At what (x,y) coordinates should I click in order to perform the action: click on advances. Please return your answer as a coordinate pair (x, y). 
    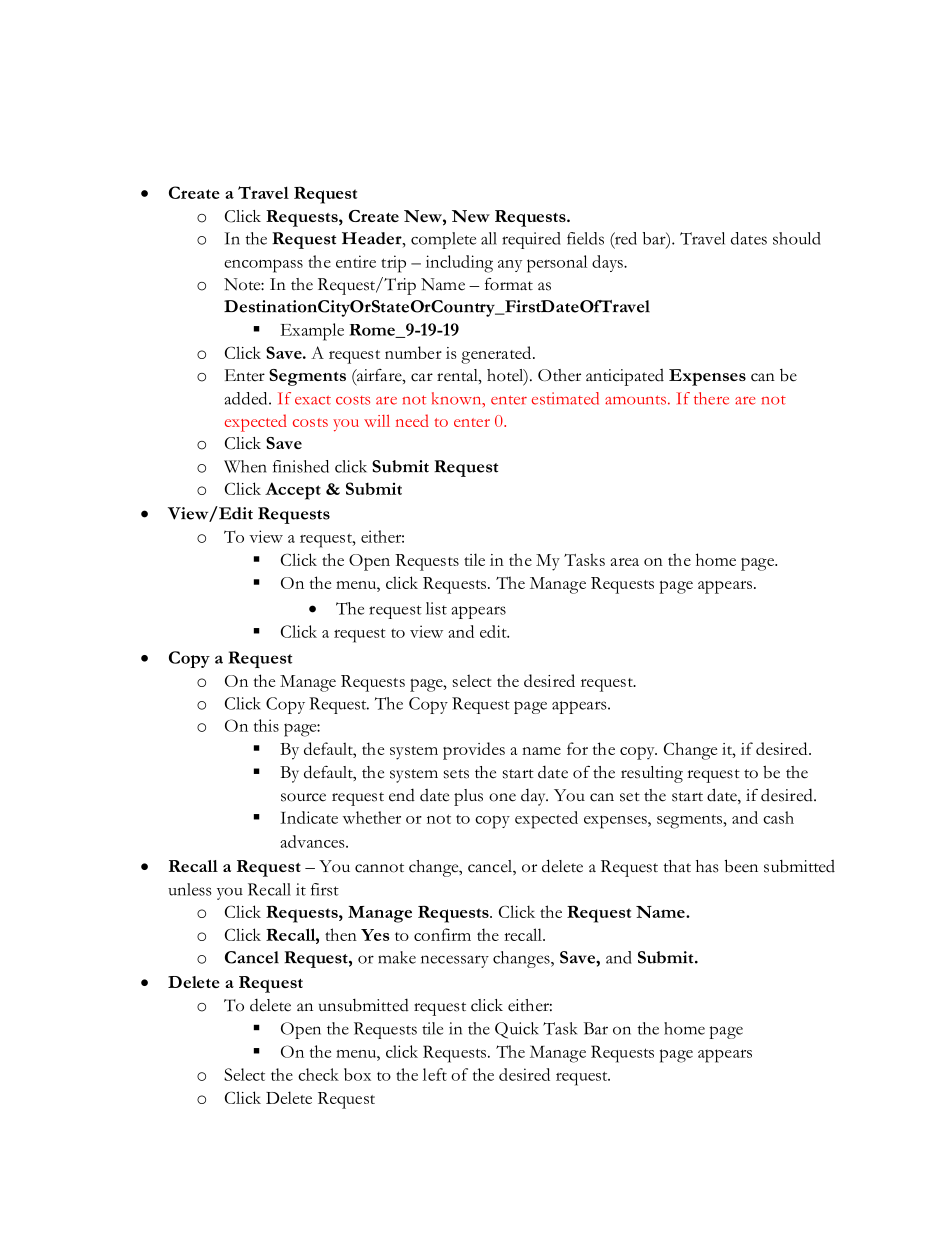
    Looking at the image, I should click on (313, 841).
